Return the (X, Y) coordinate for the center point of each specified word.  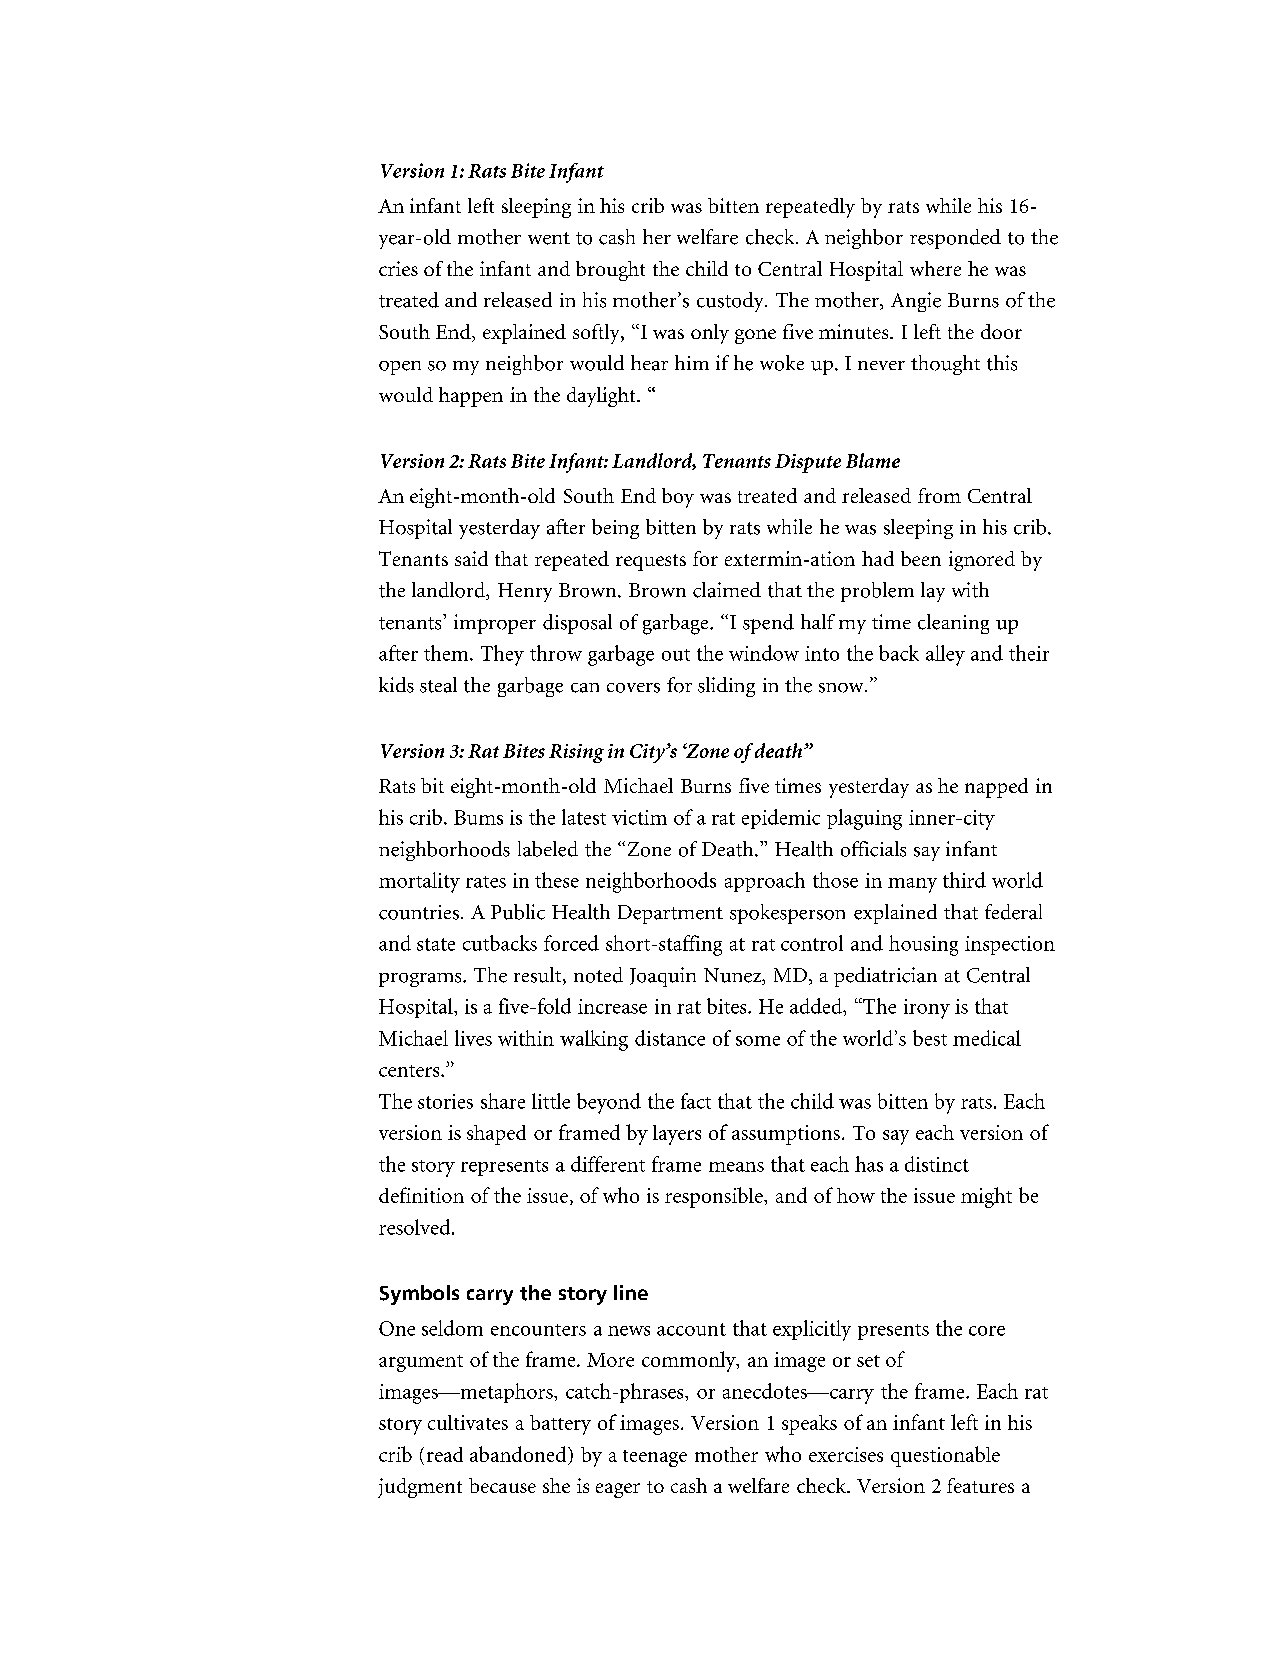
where (935, 268)
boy (678, 498)
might (986, 1197)
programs (421, 980)
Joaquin (663, 977)
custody (731, 302)
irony (927, 1009)
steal (438, 685)
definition (421, 1195)
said (471, 558)
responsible (715, 1197)
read (445, 1454)
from (939, 495)
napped (996, 788)
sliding (726, 687)
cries (398, 268)
